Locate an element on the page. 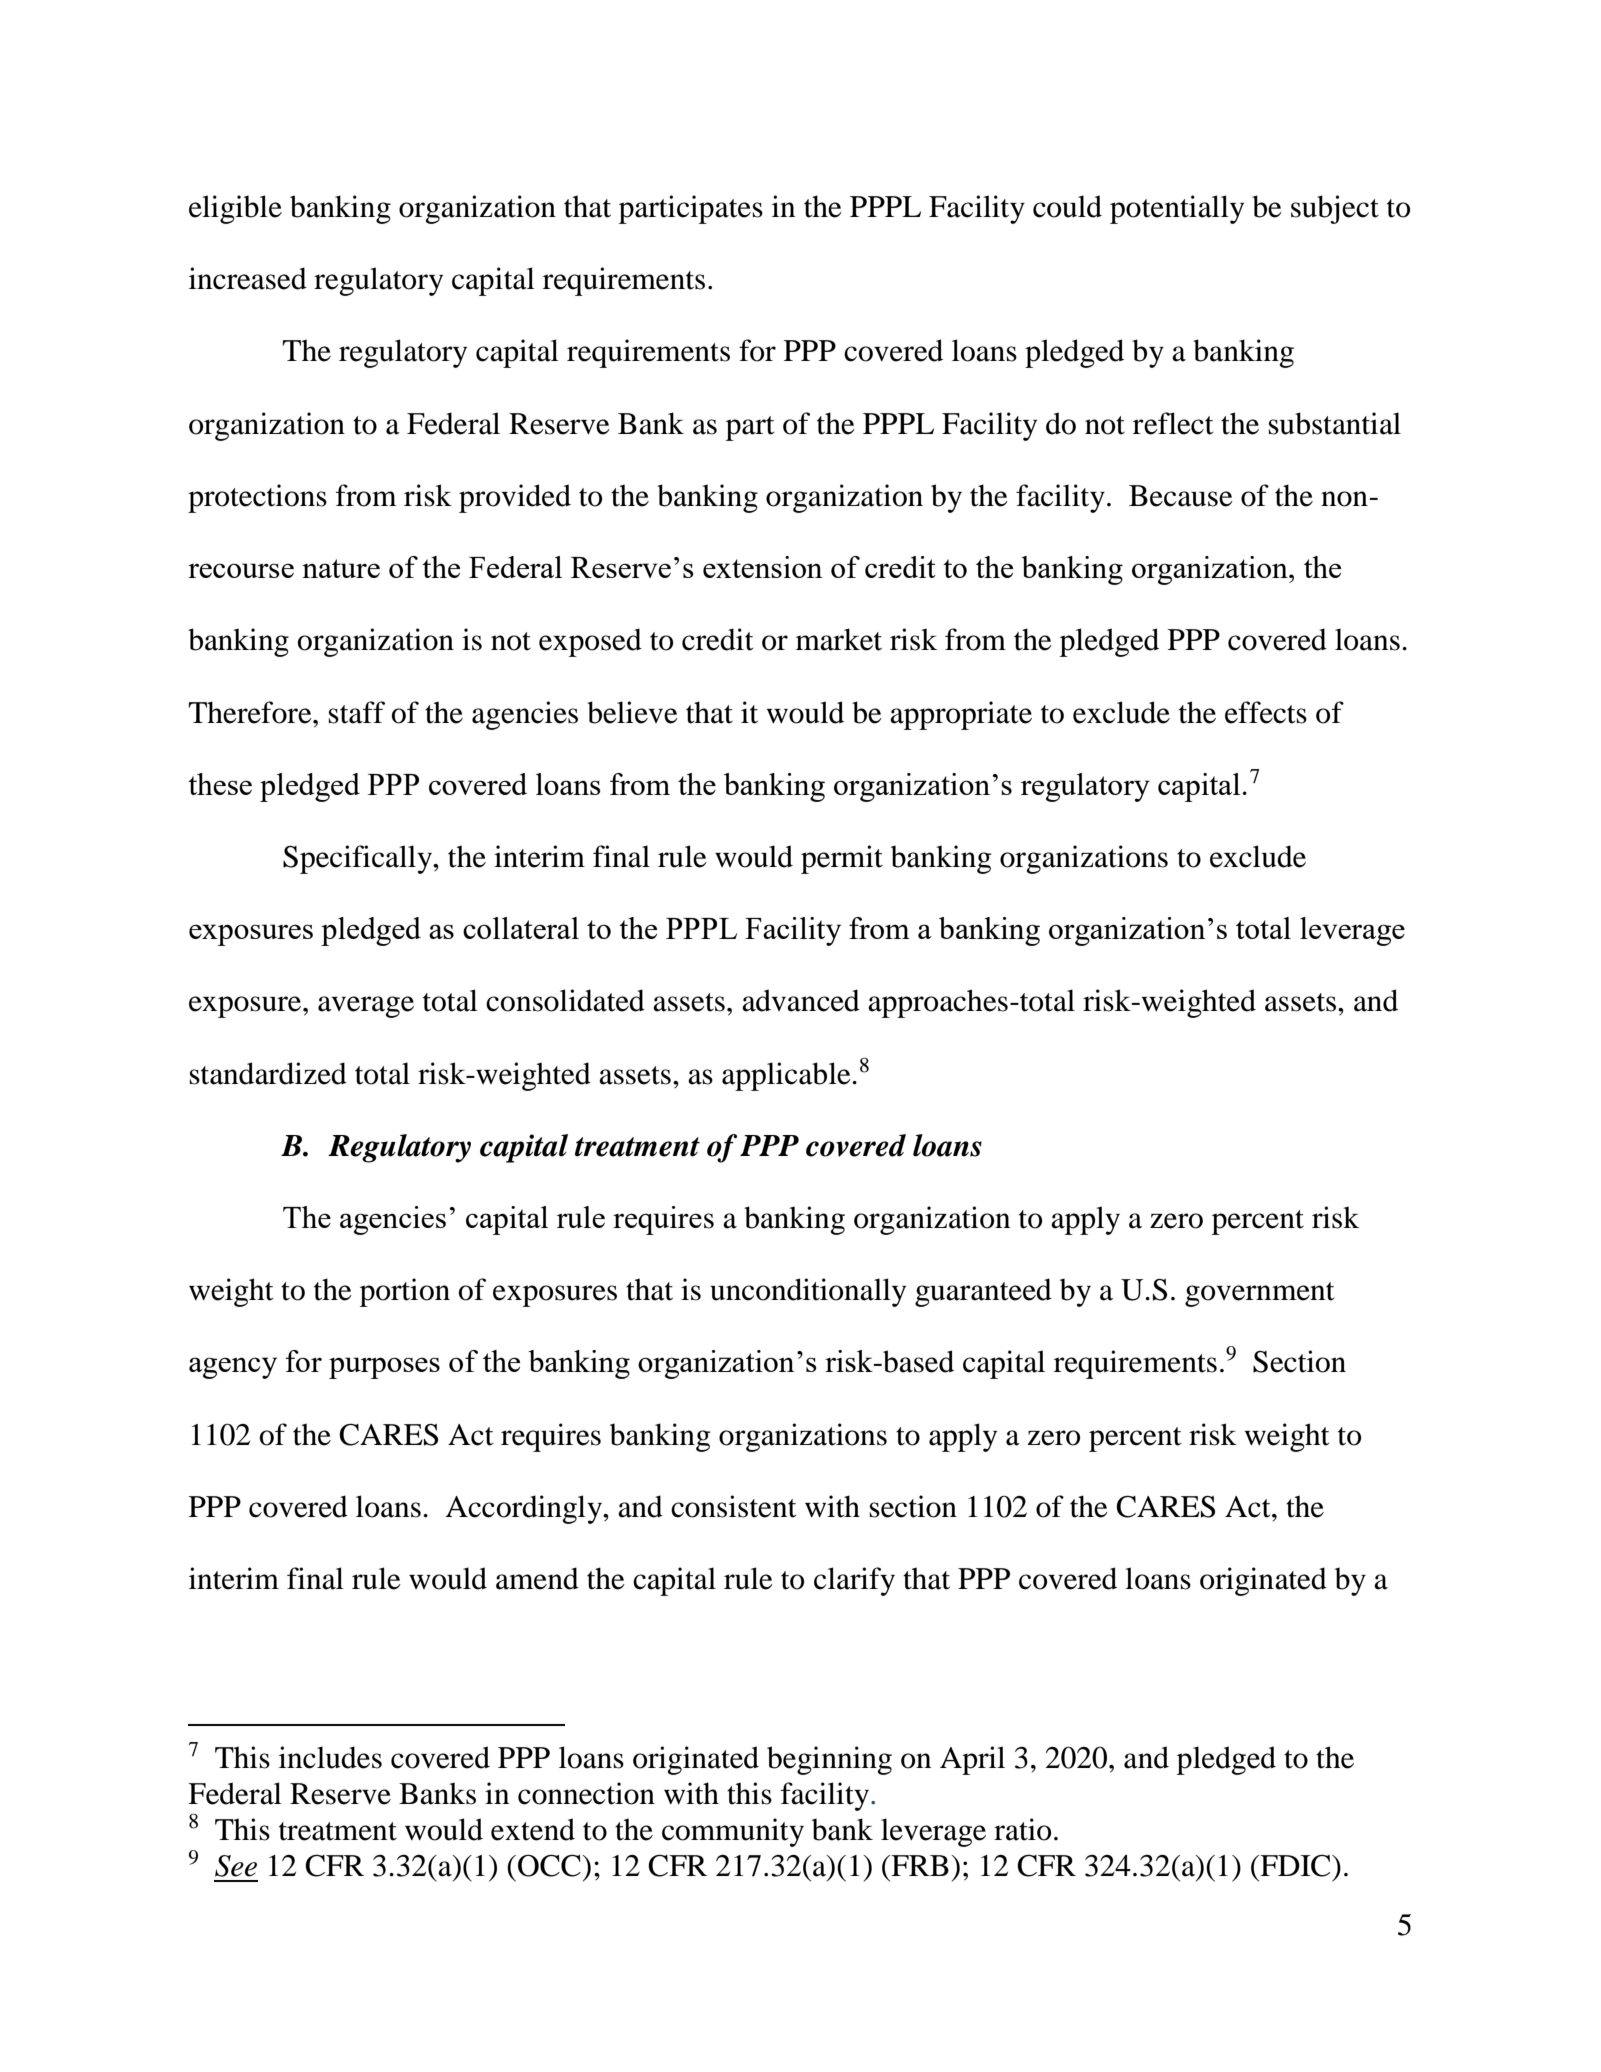  could is located at coordinates (1067, 206).
